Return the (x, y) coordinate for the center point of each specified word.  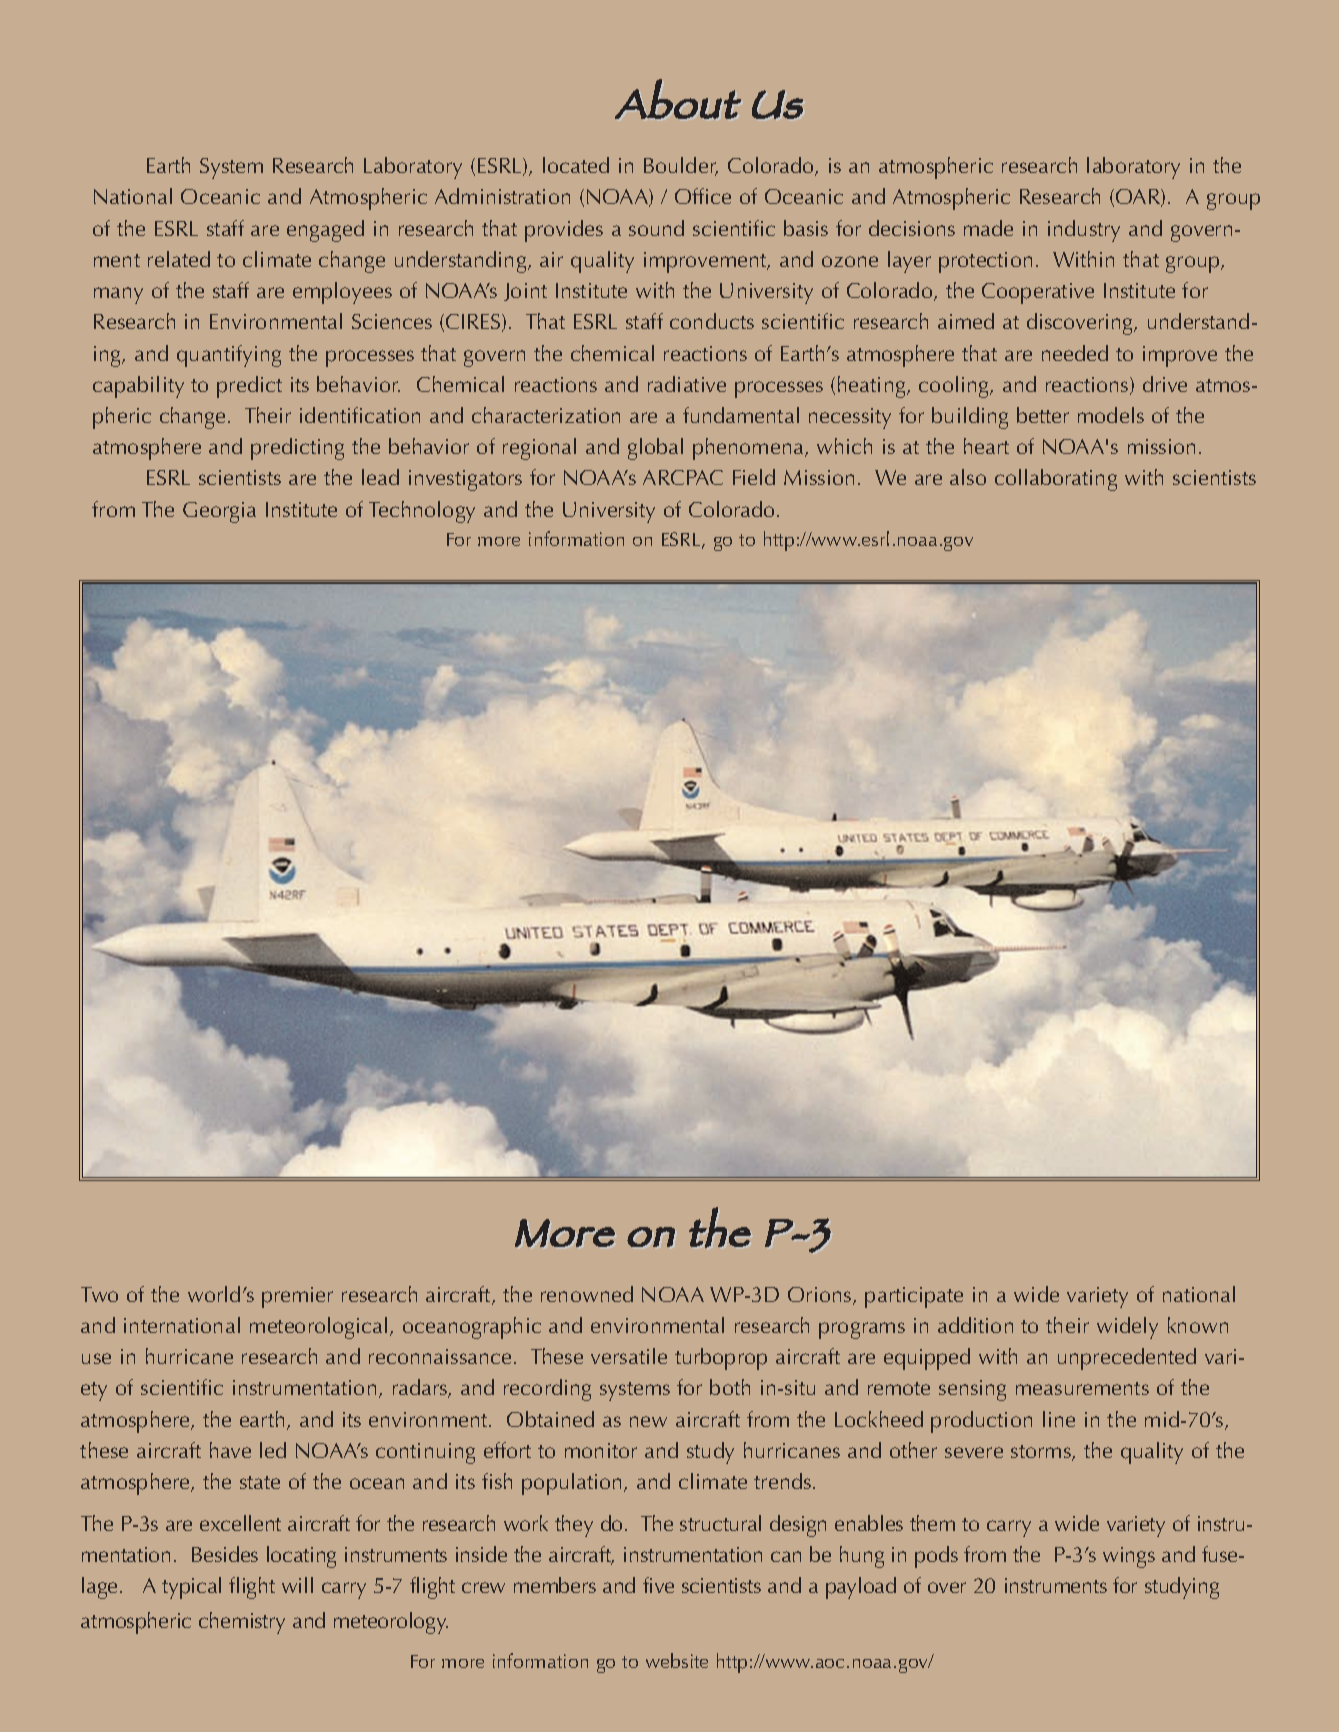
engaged (325, 231)
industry (1084, 231)
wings (1129, 1557)
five (658, 1585)
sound (656, 228)
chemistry (242, 1623)
